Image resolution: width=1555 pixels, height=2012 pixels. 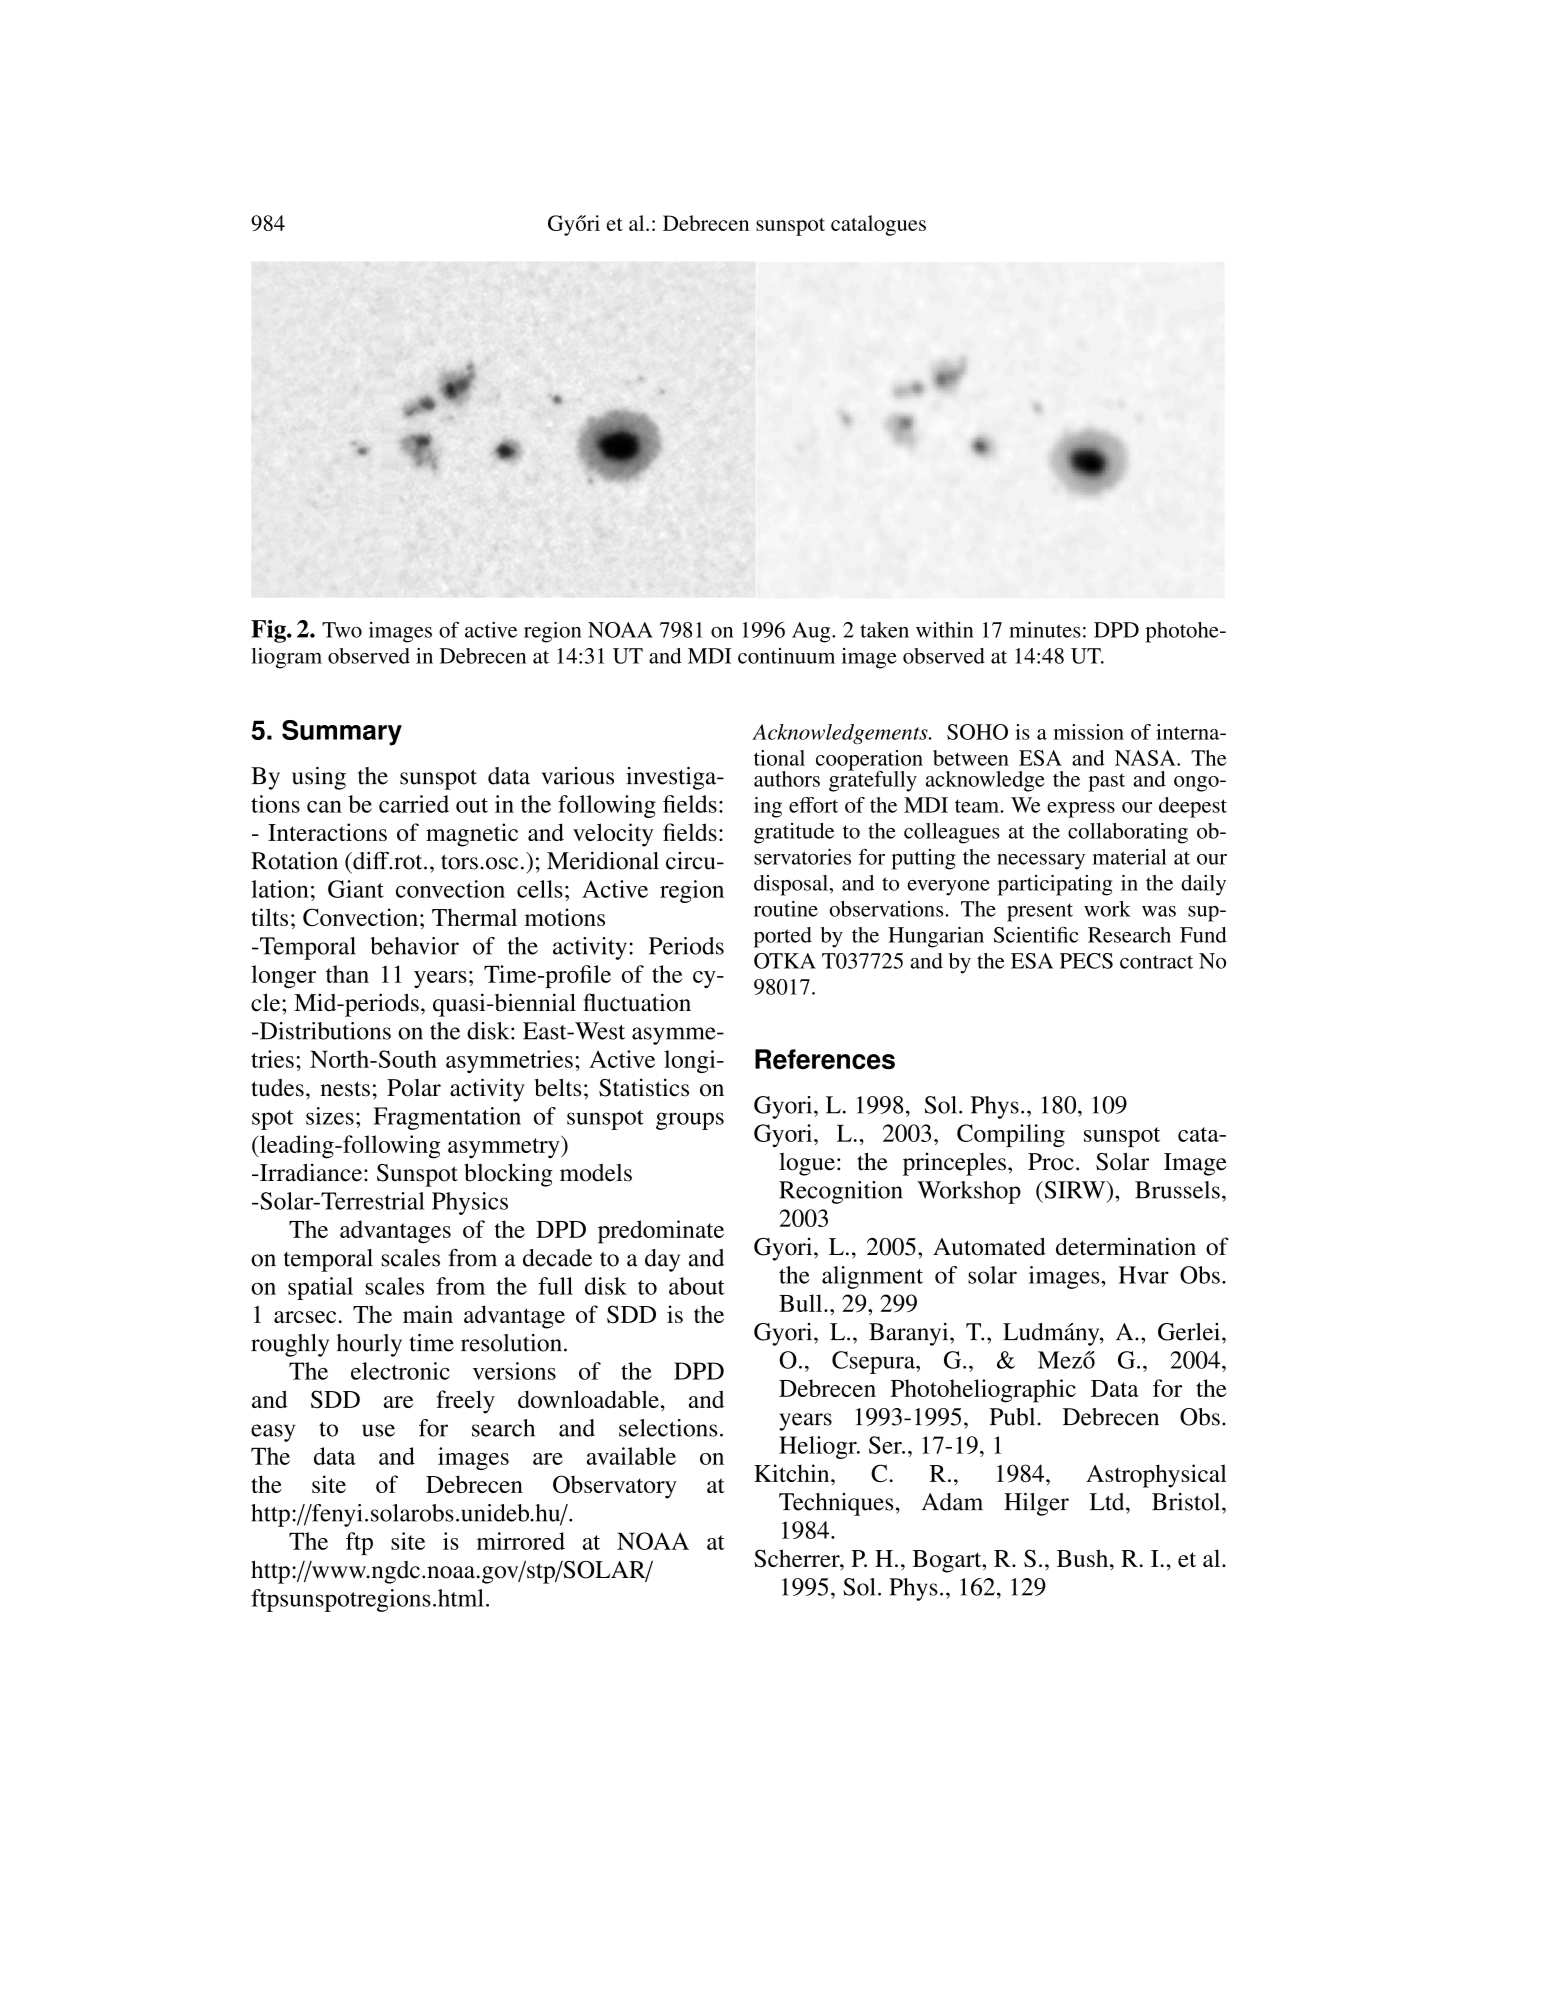 What do you see at coordinates (1084, 1558) in the document?
I see `Bush` at bounding box center [1084, 1558].
